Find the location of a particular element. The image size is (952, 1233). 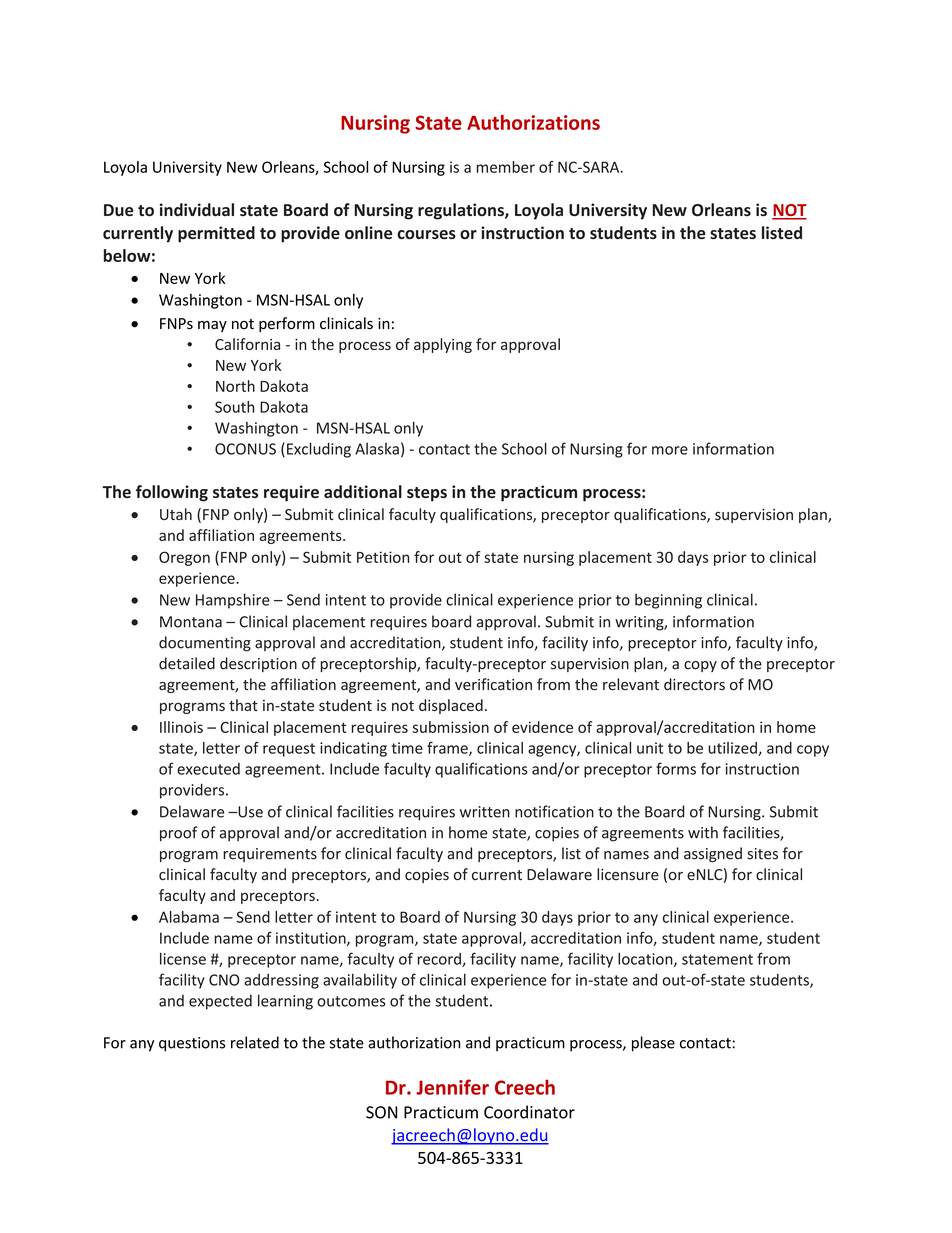

Alaska is located at coordinates (377, 449).
